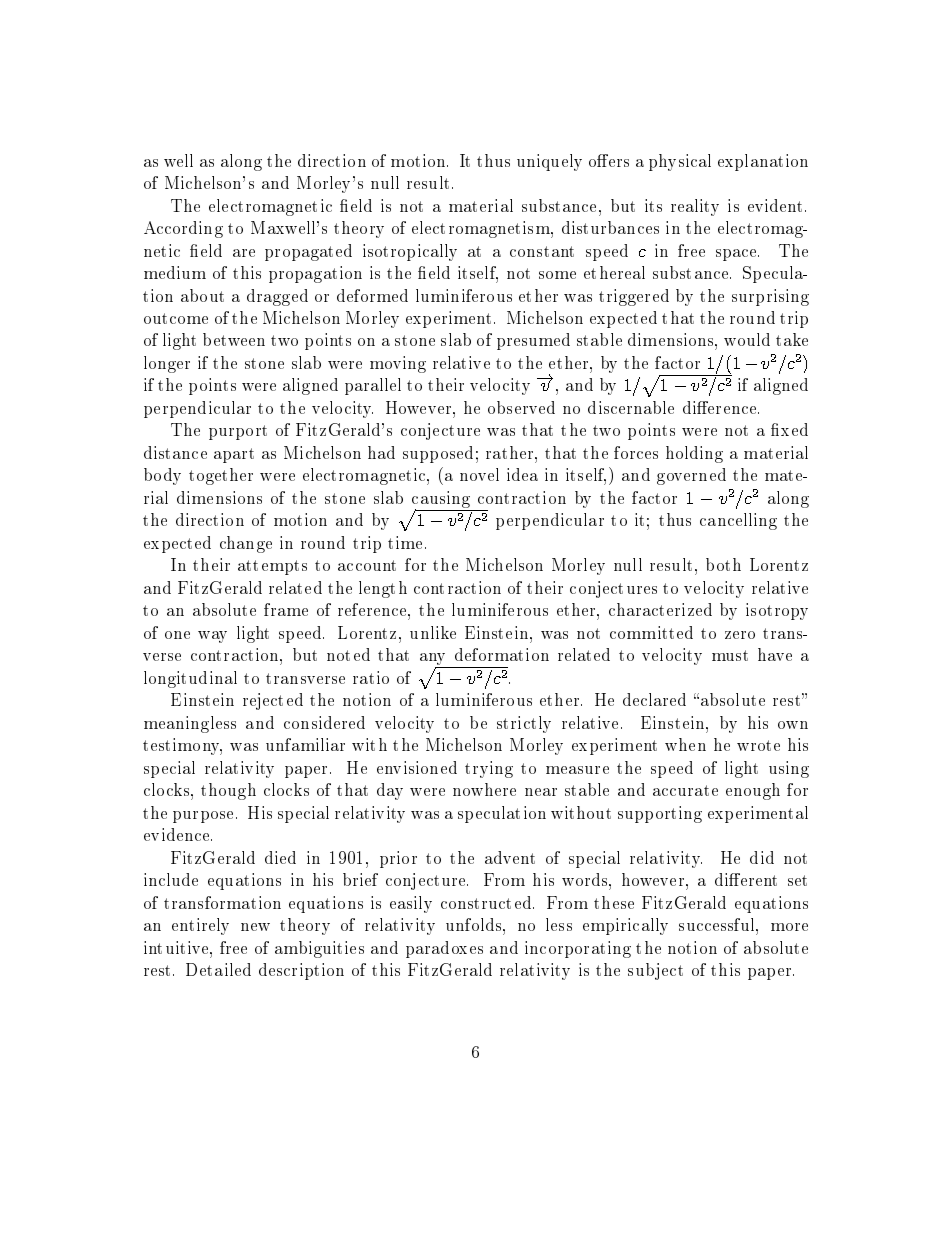 The image size is (952, 1233). Describe the element at coordinates (723, 564) in the document. I see `both` at that location.
